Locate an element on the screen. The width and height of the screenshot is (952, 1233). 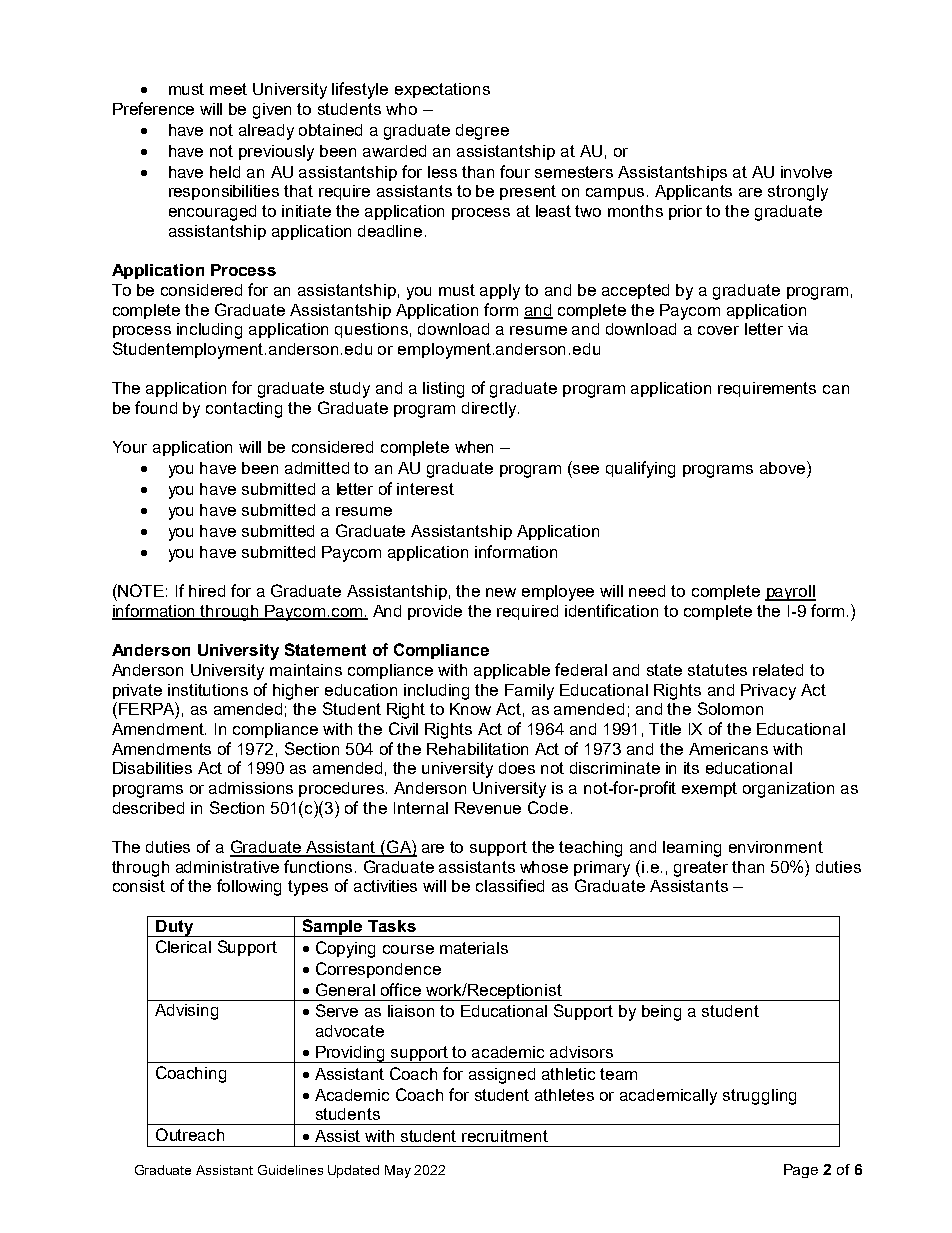
interest is located at coordinates (425, 489).
